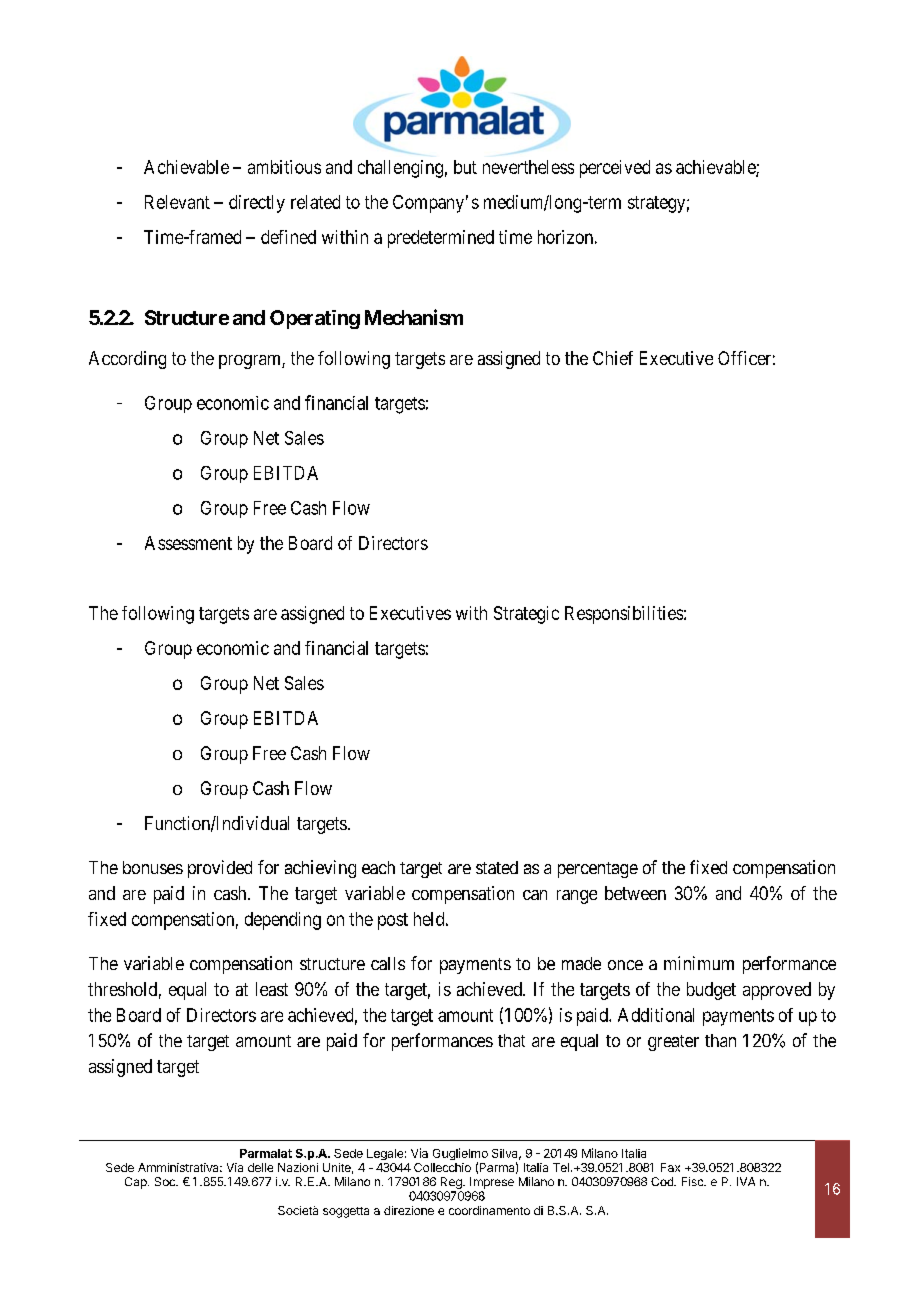 The height and width of the page is (1308, 924). I want to click on Assessment, so click(188, 543).
